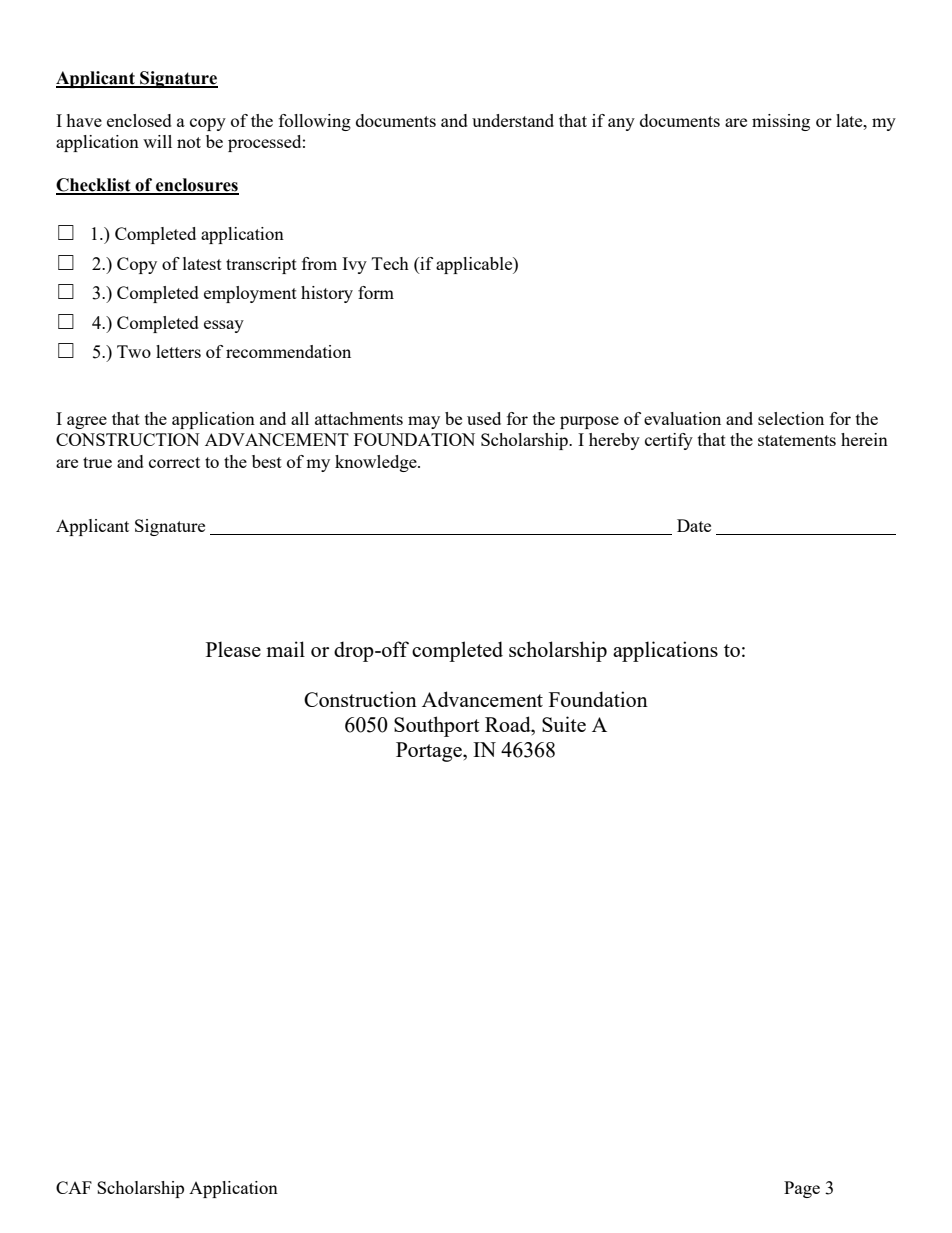 This page has height=1233, width=952. I want to click on will, so click(157, 141).
